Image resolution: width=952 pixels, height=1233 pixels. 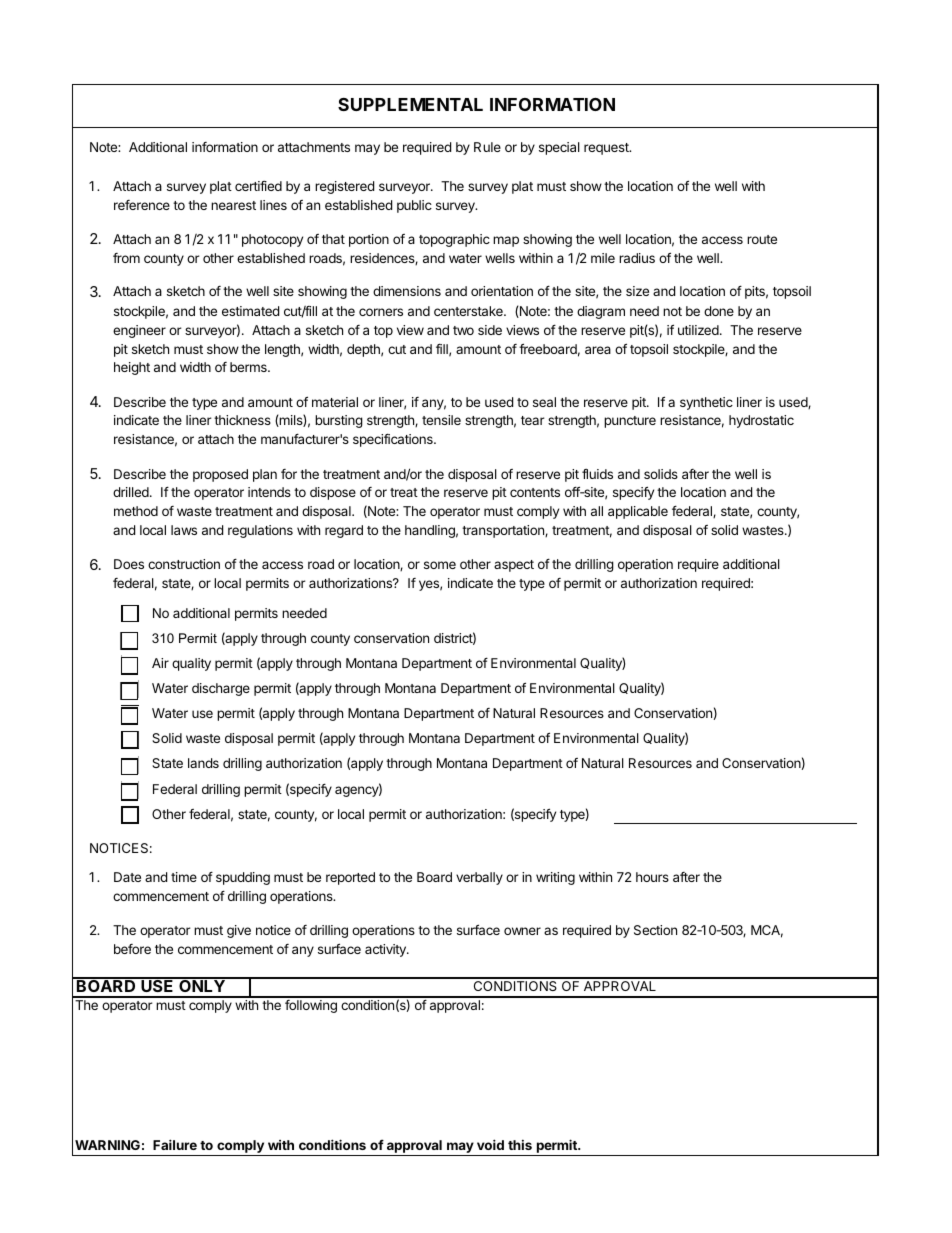 I want to click on proposed, so click(x=220, y=475).
